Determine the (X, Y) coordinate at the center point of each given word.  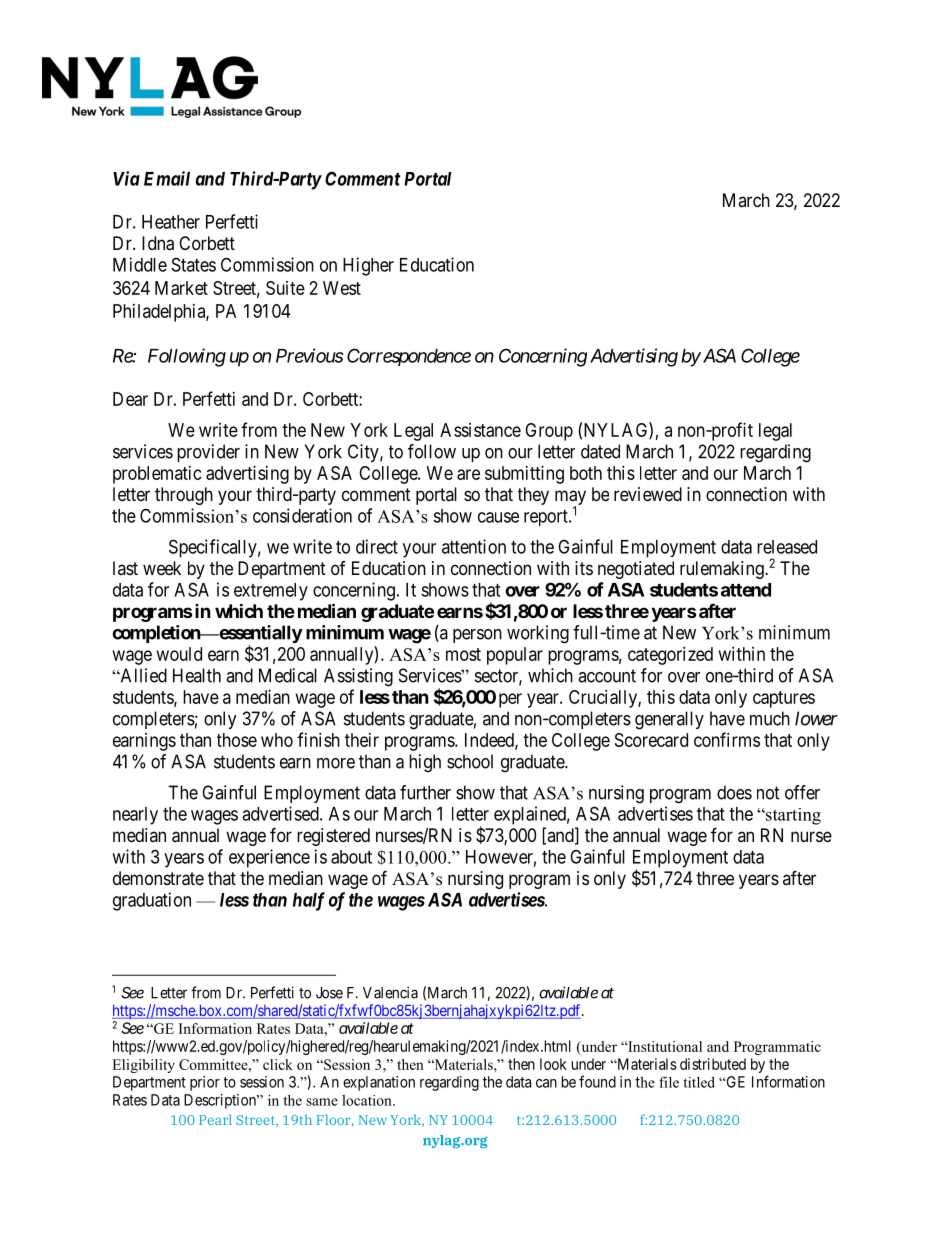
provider (208, 453)
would (179, 654)
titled (699, 1082)
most (463, 654)
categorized (670, 656)
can (546, 1083)
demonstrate (158, 878)
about (351, 857)
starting (792, 816)
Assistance (480, 430)
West (342, 288)
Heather (171, 222)
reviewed (648, 494)
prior (205, 1083)
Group (549, 432)
